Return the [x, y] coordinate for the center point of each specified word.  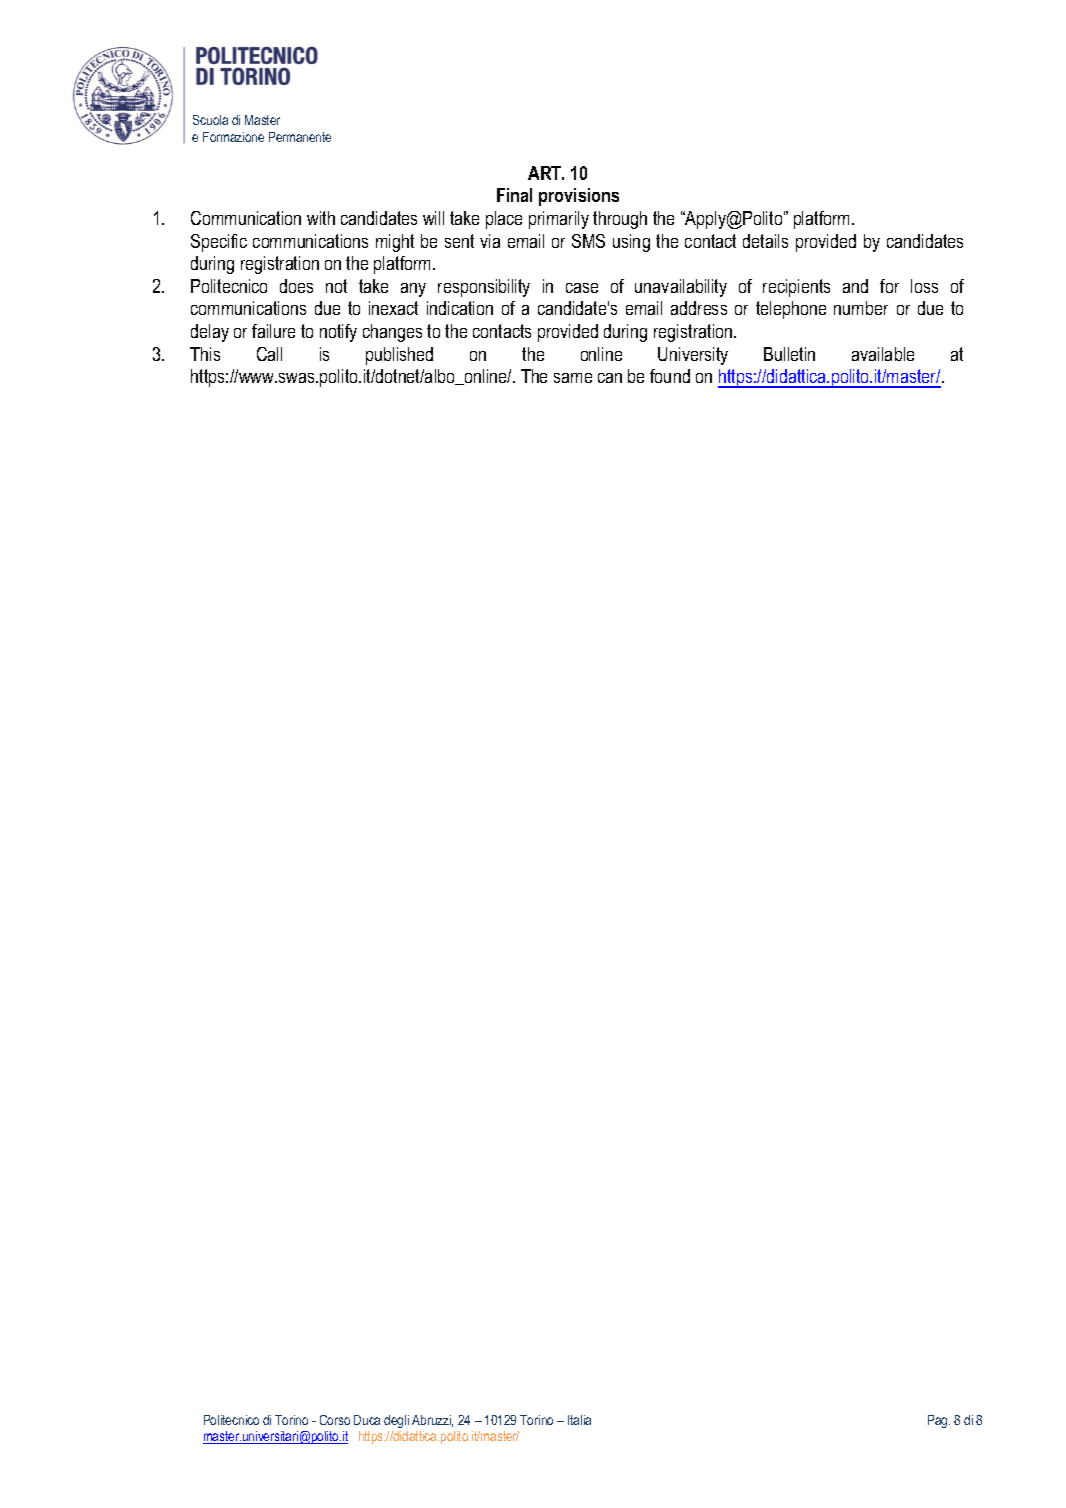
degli [396, 1421]
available [883, 354]
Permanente [300, 137]
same [573, 378]
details [765, 241]
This [205, 354]
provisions [579, 197]
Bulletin [789, 354]
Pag [939, 1421]
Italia [579, 1420]
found [670, 376]
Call [269, 354]
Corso [335, 1420]
